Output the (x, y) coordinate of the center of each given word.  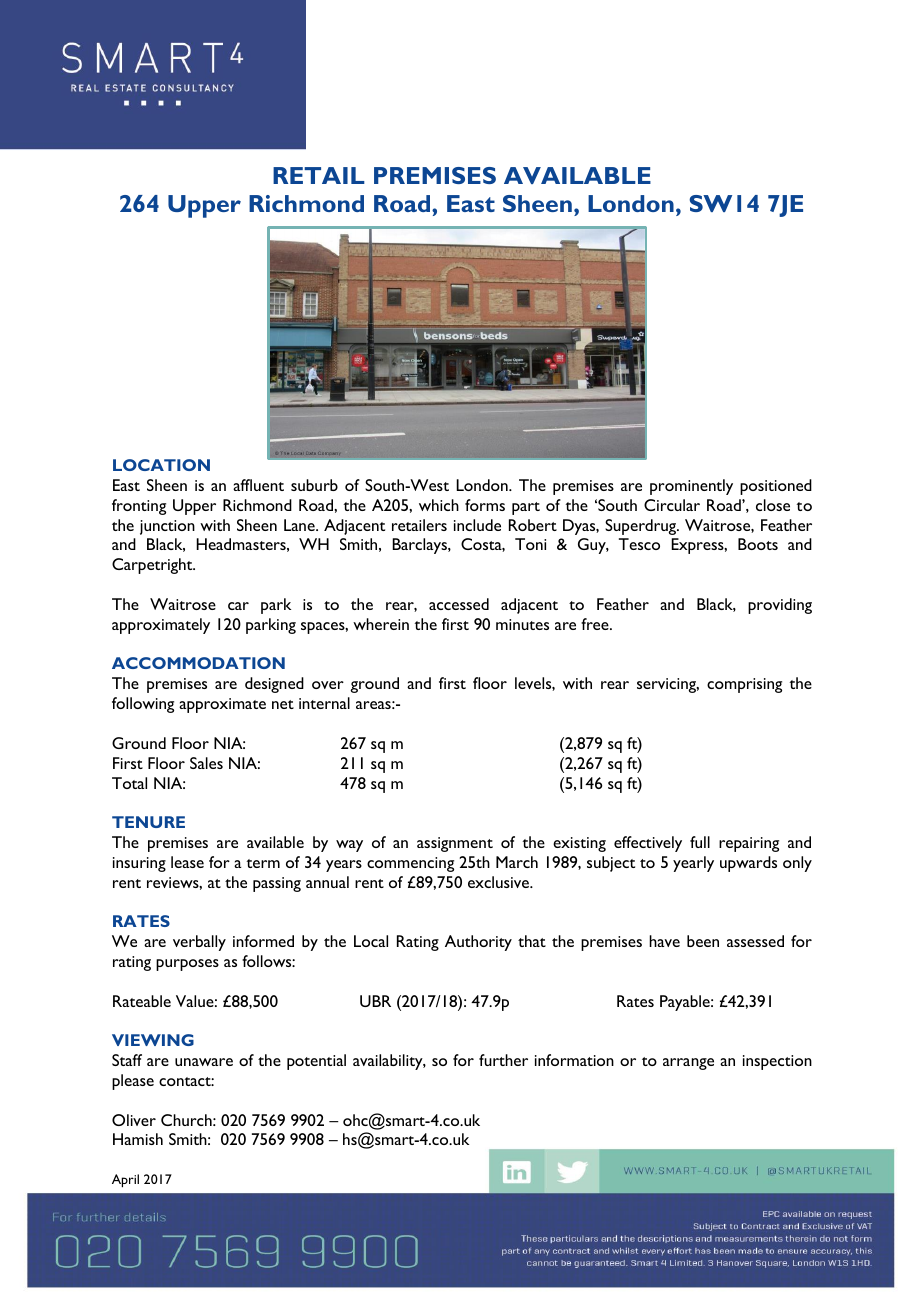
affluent (258, 485)
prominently (691, 487)
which (439, 505)
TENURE (148, 822)
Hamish (138, 1139)
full (700, 842)
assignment (455, 844)
